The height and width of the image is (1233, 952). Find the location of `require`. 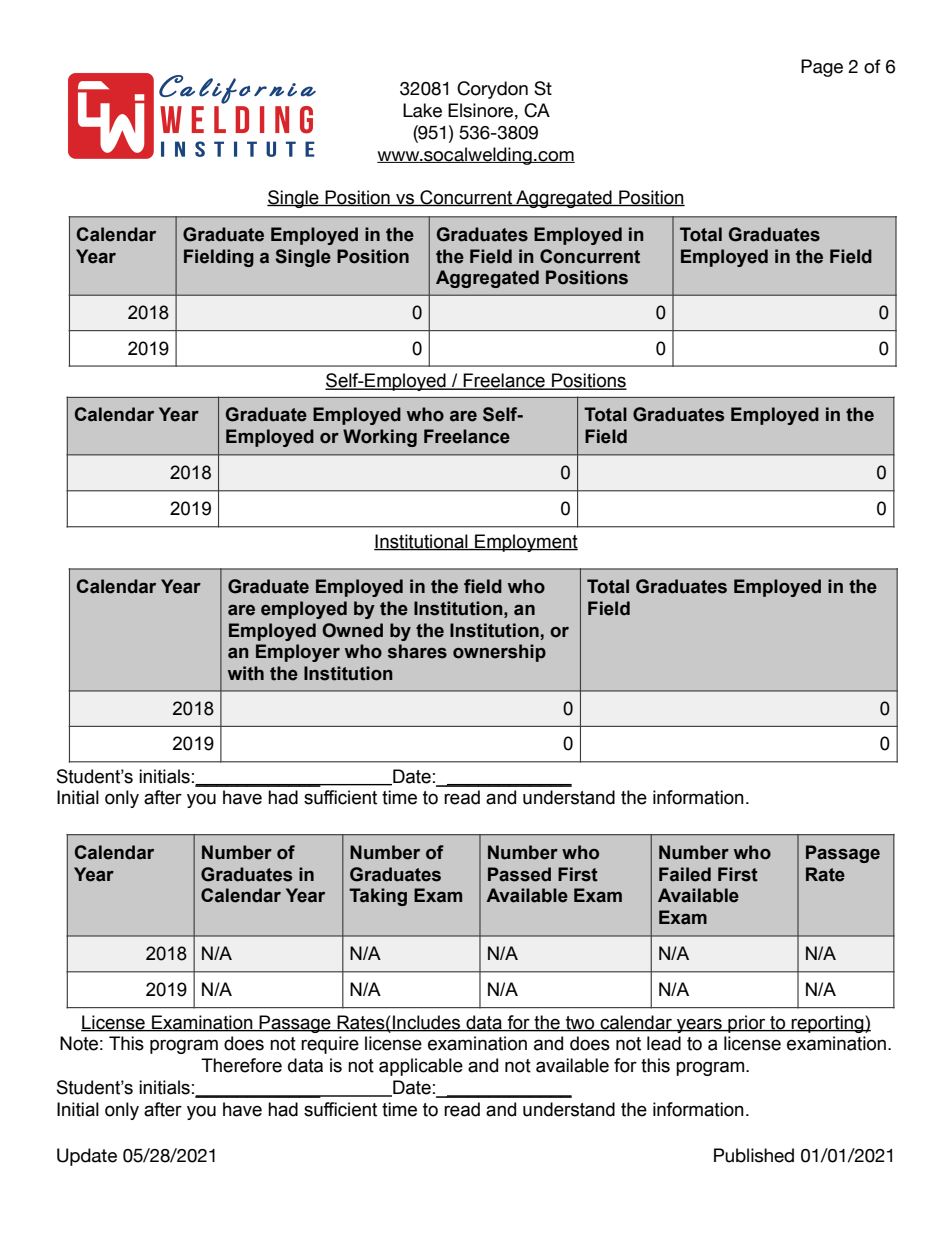

require is located at coordinates (330, 1045).
